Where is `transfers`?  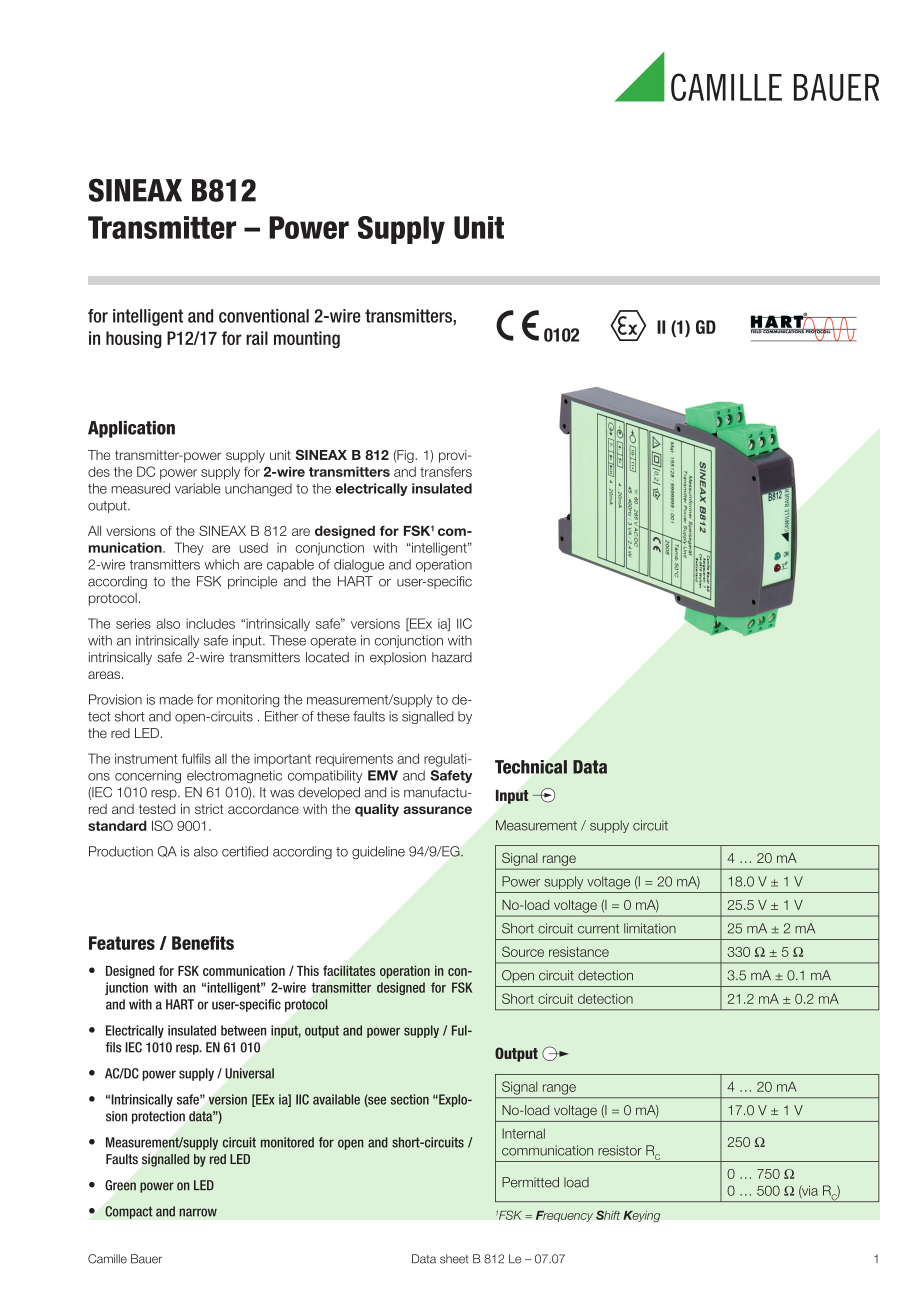
transfers is located at coordinates (446, 471).
